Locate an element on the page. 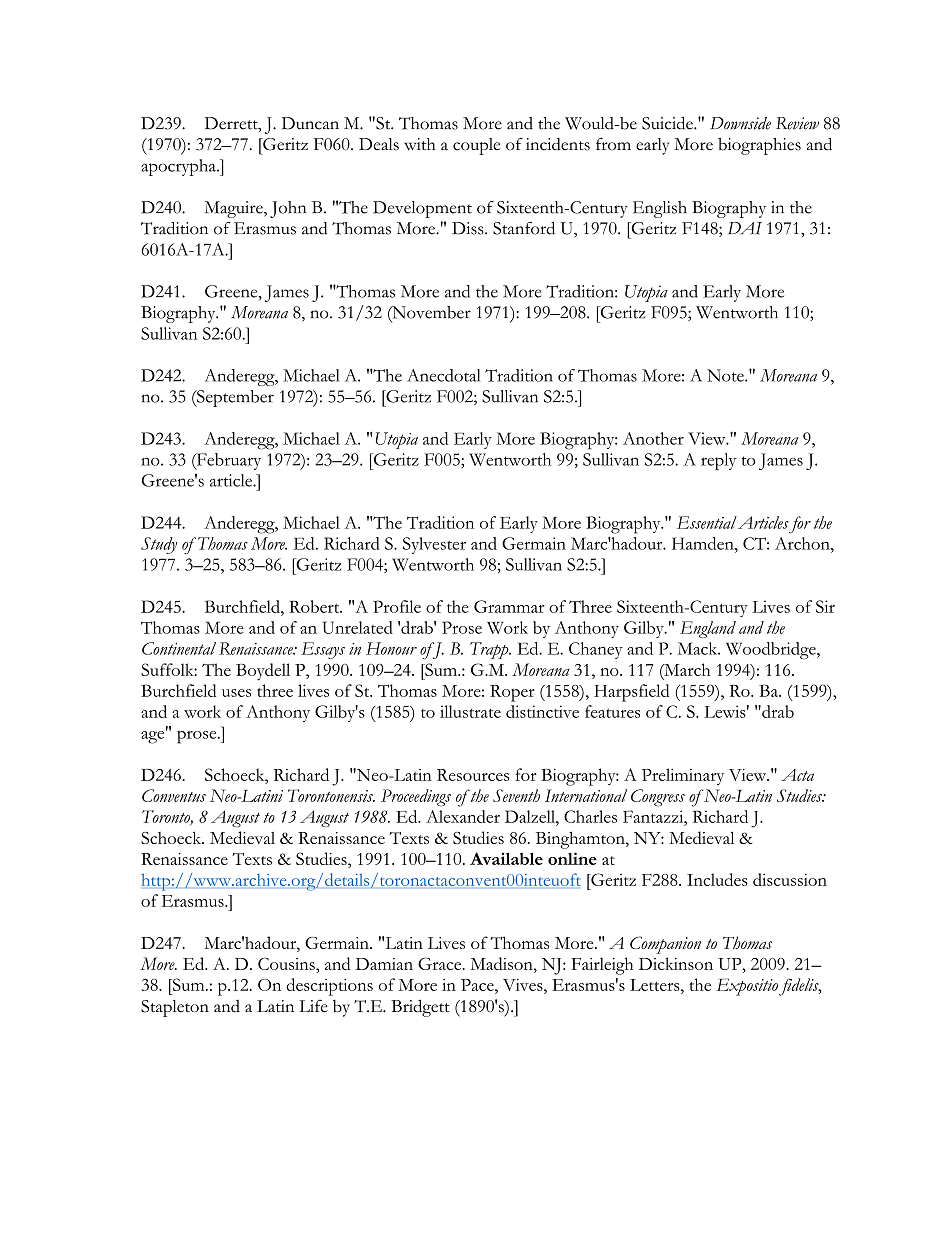 This document has width=952, height=1233. illustrate is located at coordinates (470, 711).
